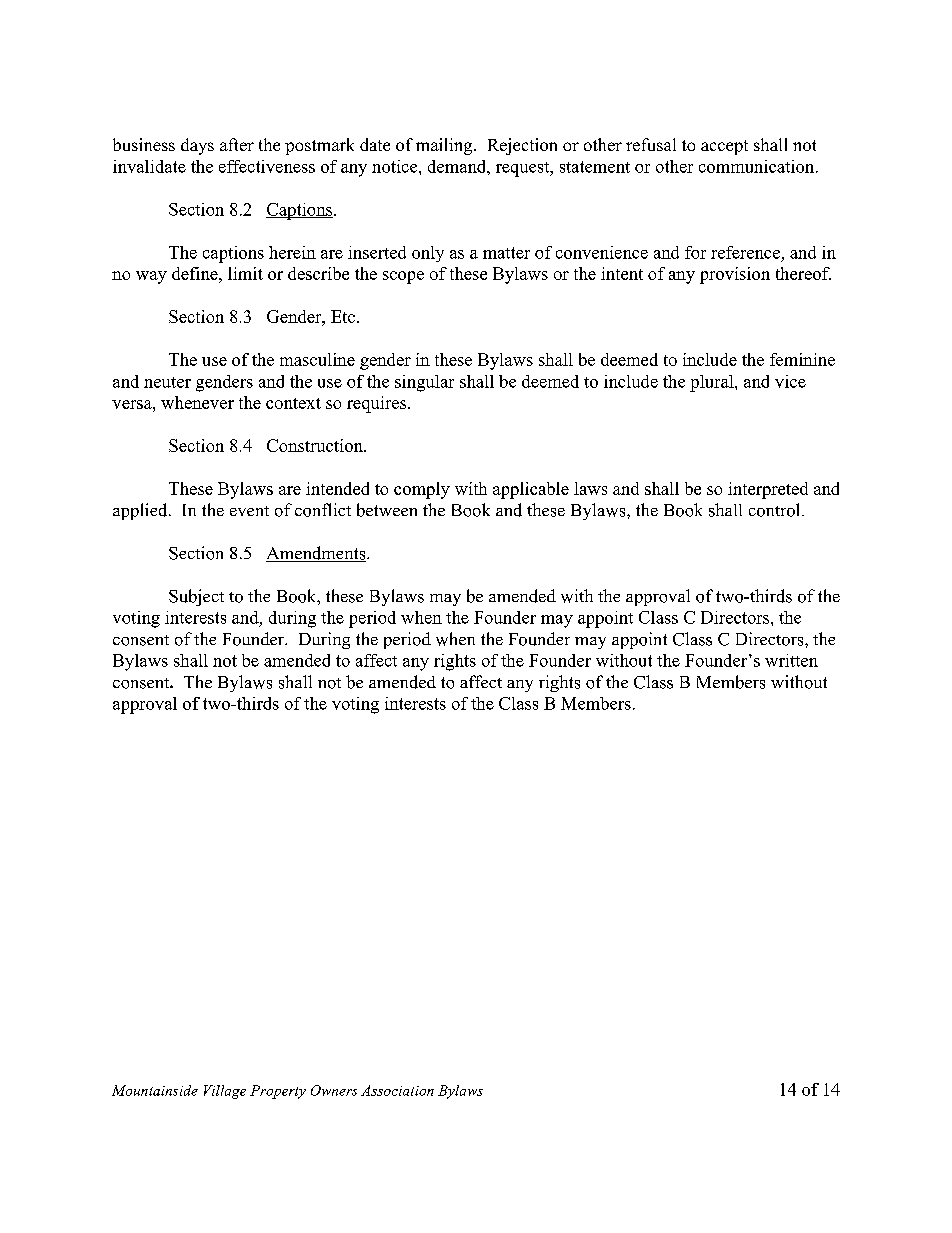 This page has height=1233, width=952. What do you see at coordinates (225, 1092) in the page?
I see `Village` at bounding box center [225, 1092].
